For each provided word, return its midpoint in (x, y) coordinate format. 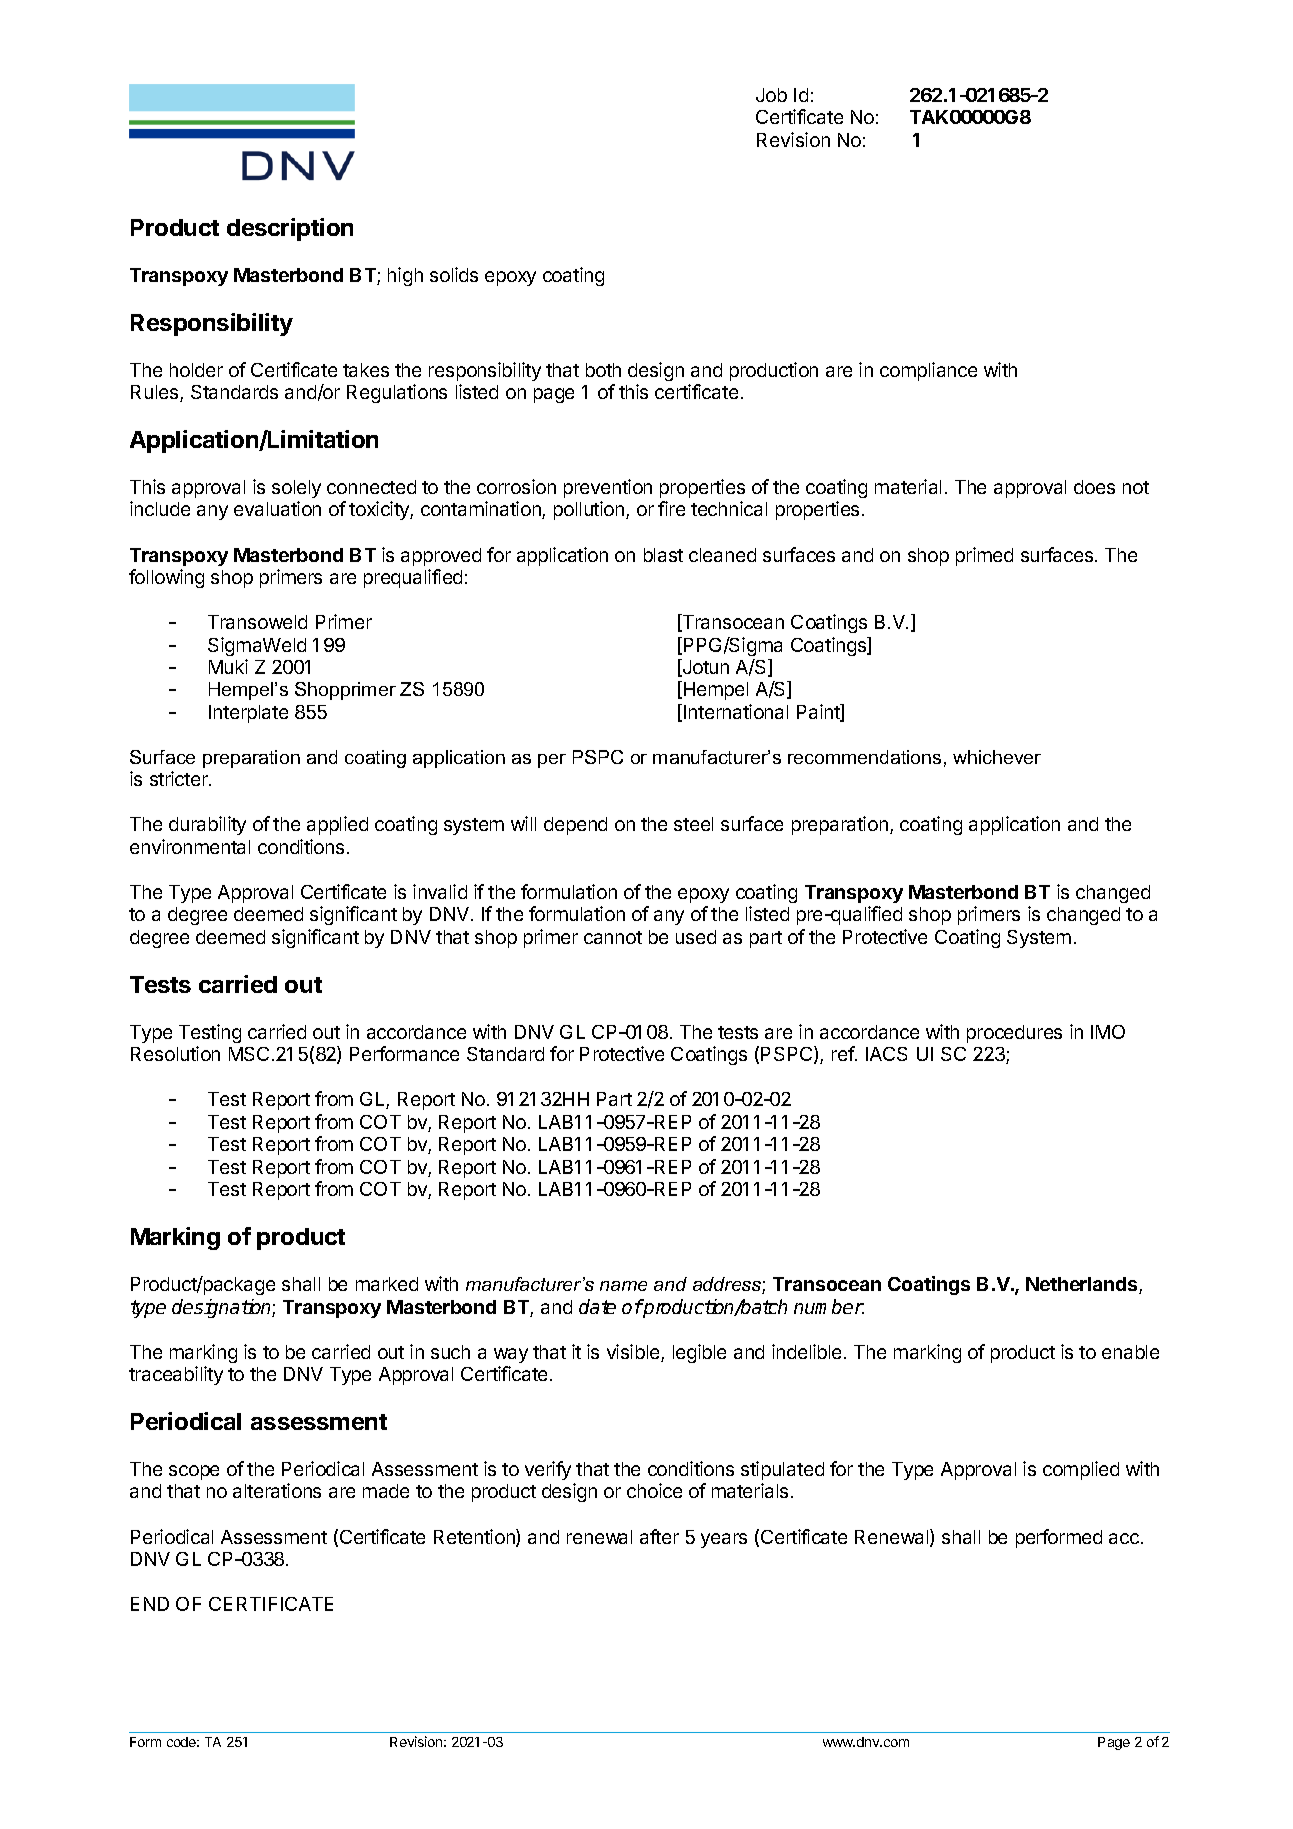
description (290, 229)
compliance (928, 371)
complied (1081, 1470)
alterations (277, 1490)
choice (654, 1490)
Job (771, 95)
